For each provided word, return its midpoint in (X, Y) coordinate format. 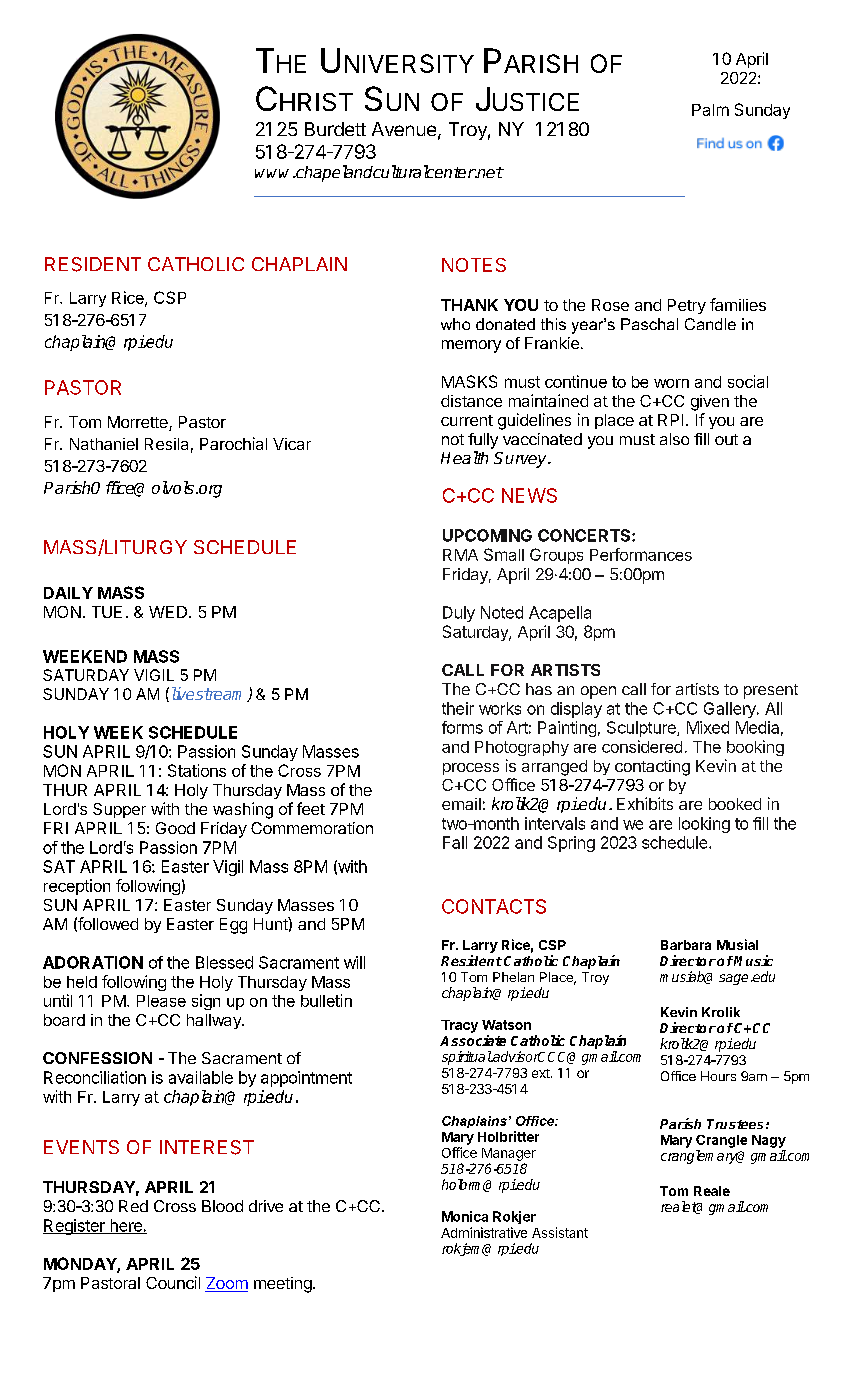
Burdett (335, 129)
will (354, 962)
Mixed (708, 727)
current (467, 420)
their (458, 708)
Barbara (686, 945)
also (674, 439)
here (126, 1226)
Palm (710, 110)
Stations (197, 770)
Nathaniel (104, 444)
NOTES (474, 265)
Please (161, 1001)
